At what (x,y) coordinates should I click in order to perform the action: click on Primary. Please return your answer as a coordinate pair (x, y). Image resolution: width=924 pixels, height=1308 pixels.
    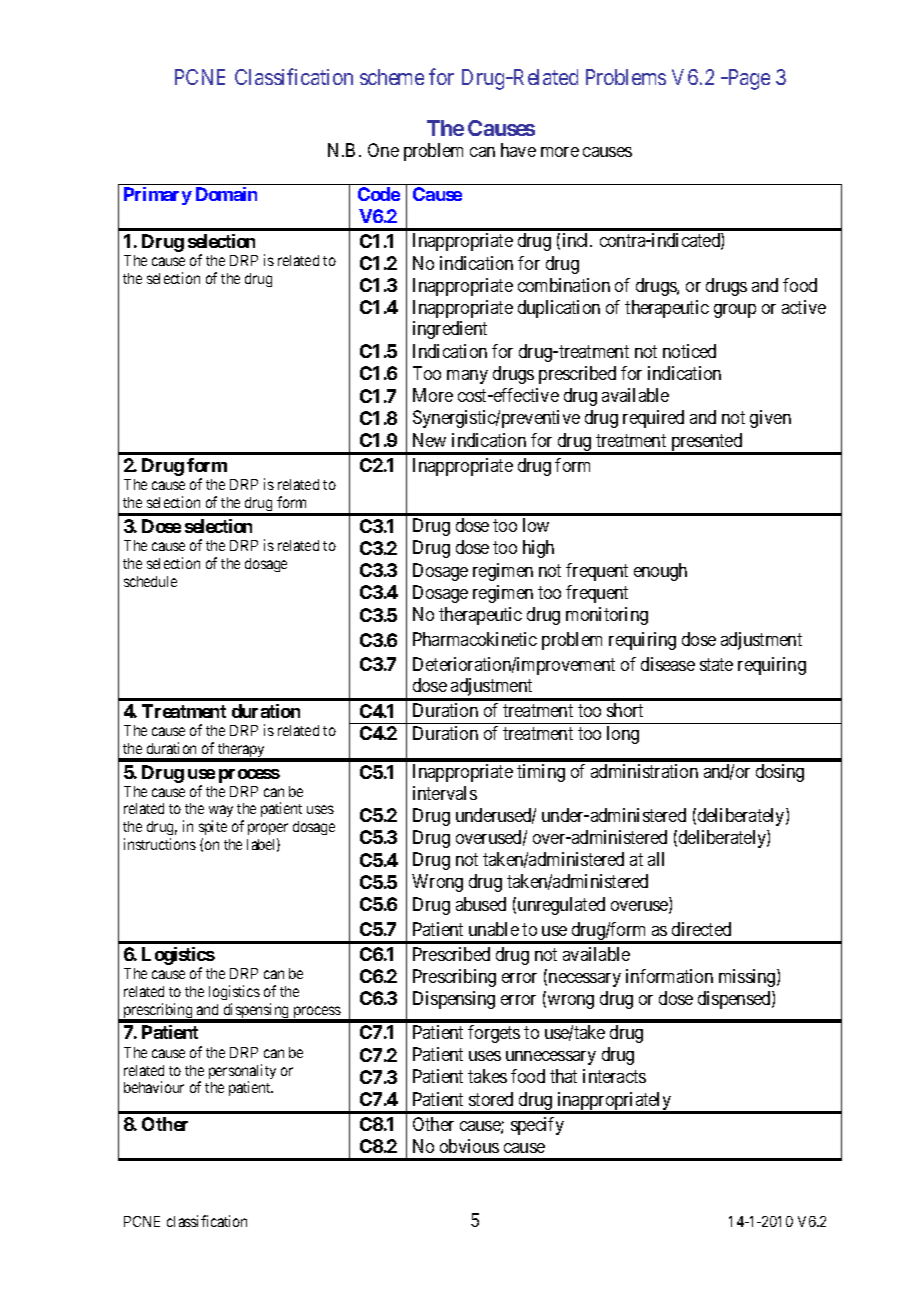
    Looking at the image, I should click on (158, 196).
